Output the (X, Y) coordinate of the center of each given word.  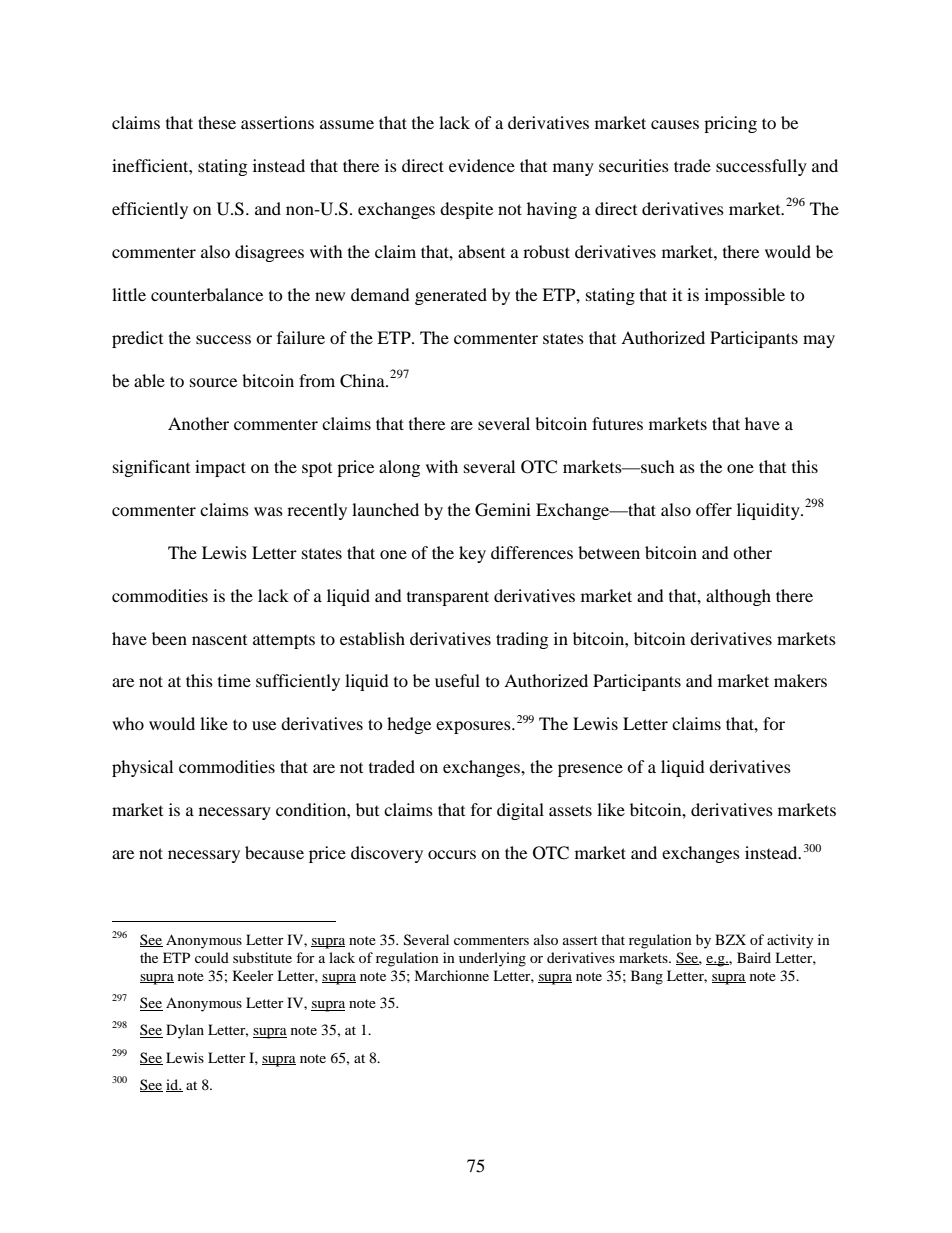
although (738, 597)
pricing (730, 124)
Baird (754, 957)
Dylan (185, 1031)
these (217, 122)
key (472, 554)
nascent (219, 640)
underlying (492, 959)
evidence (482, 165)
